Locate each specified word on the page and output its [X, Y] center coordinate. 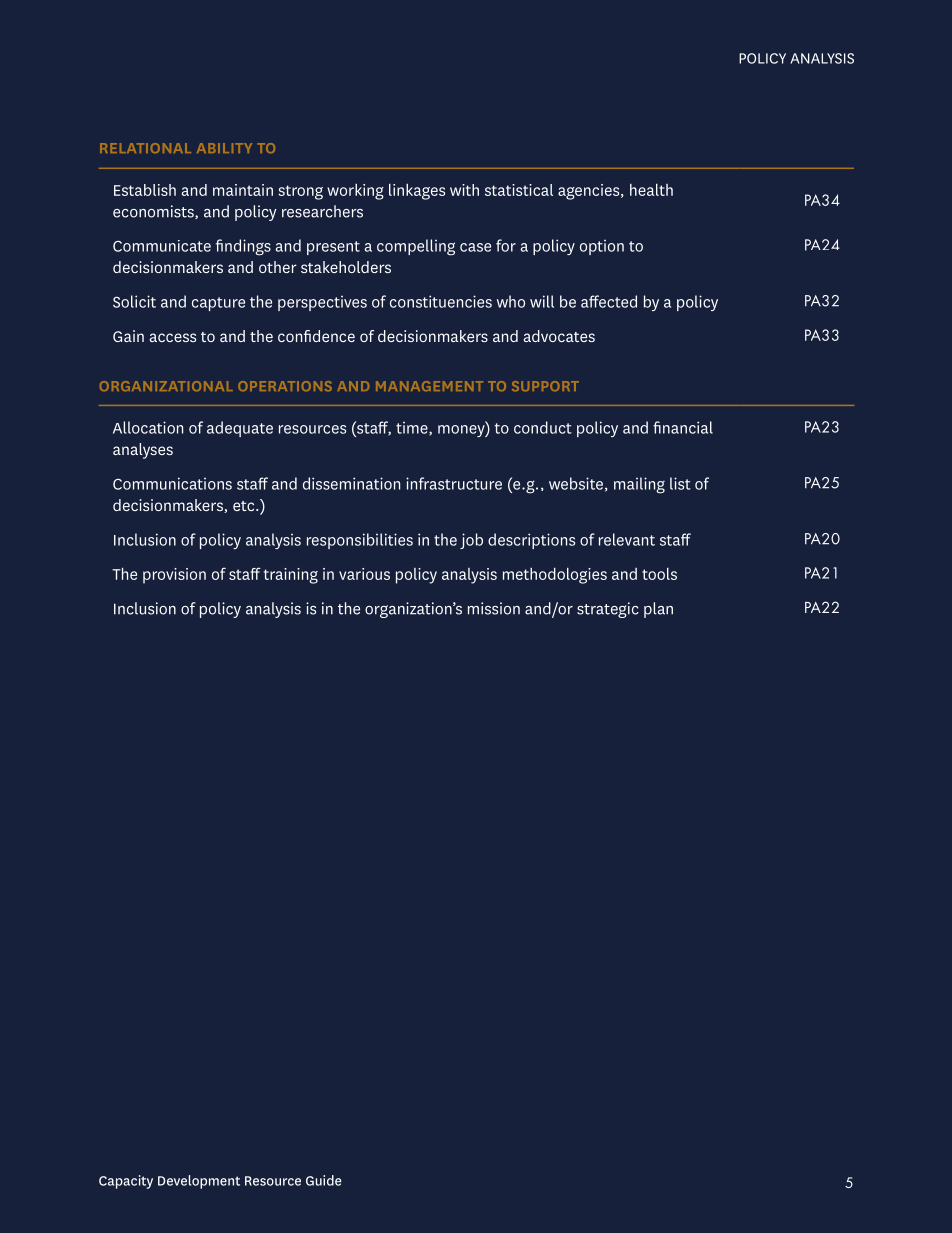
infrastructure [454, 483]
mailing [639, 485]
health [651, 190]
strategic [608, 610]
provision [174, 576]
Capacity [126, 1182]
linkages [417, 192]
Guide [324, 1180]
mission [494, 608]
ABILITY [224, 148]
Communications [172, 483]
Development [199, 1182]
